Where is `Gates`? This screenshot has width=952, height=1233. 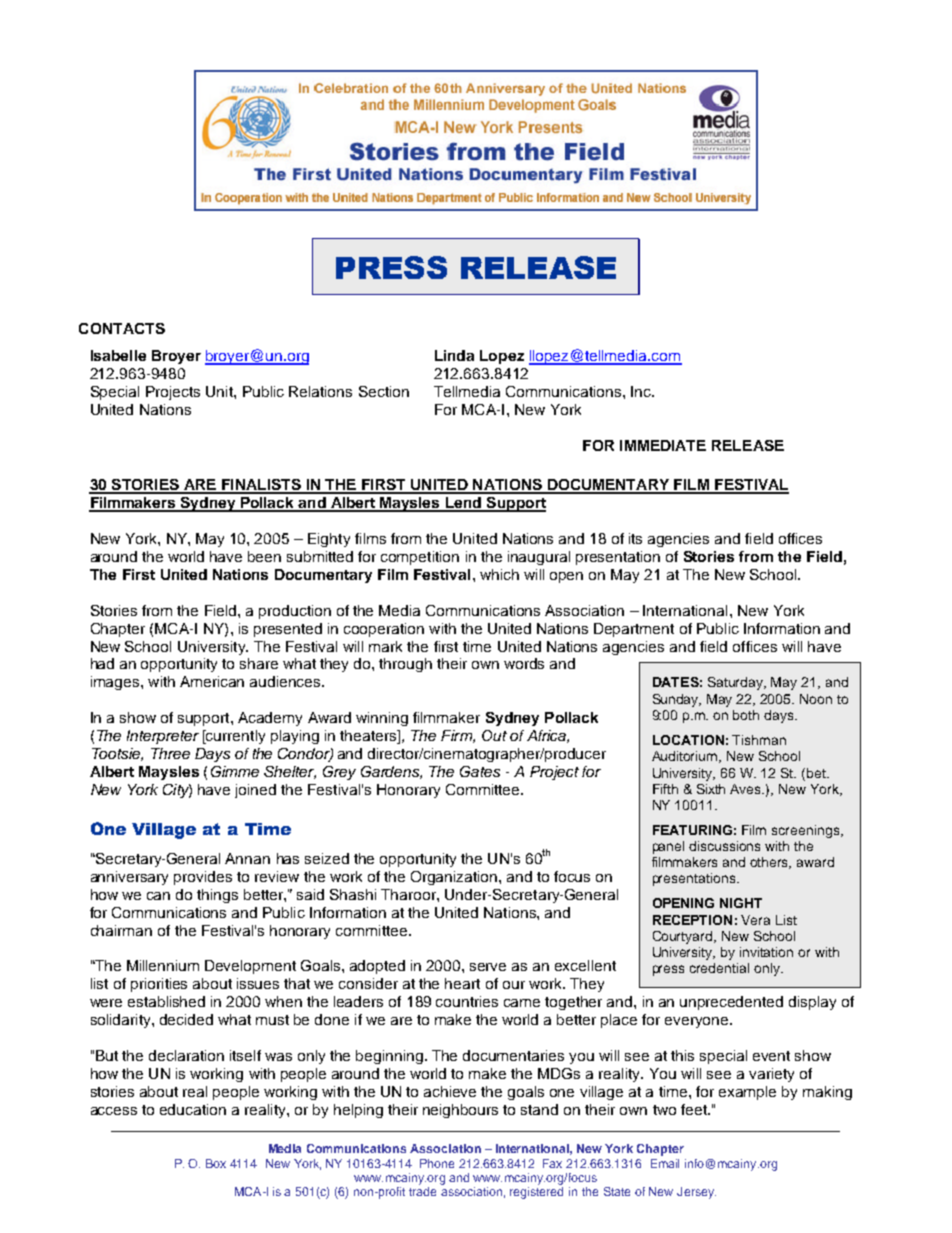
Gates is located at coordinates (480, 771).
